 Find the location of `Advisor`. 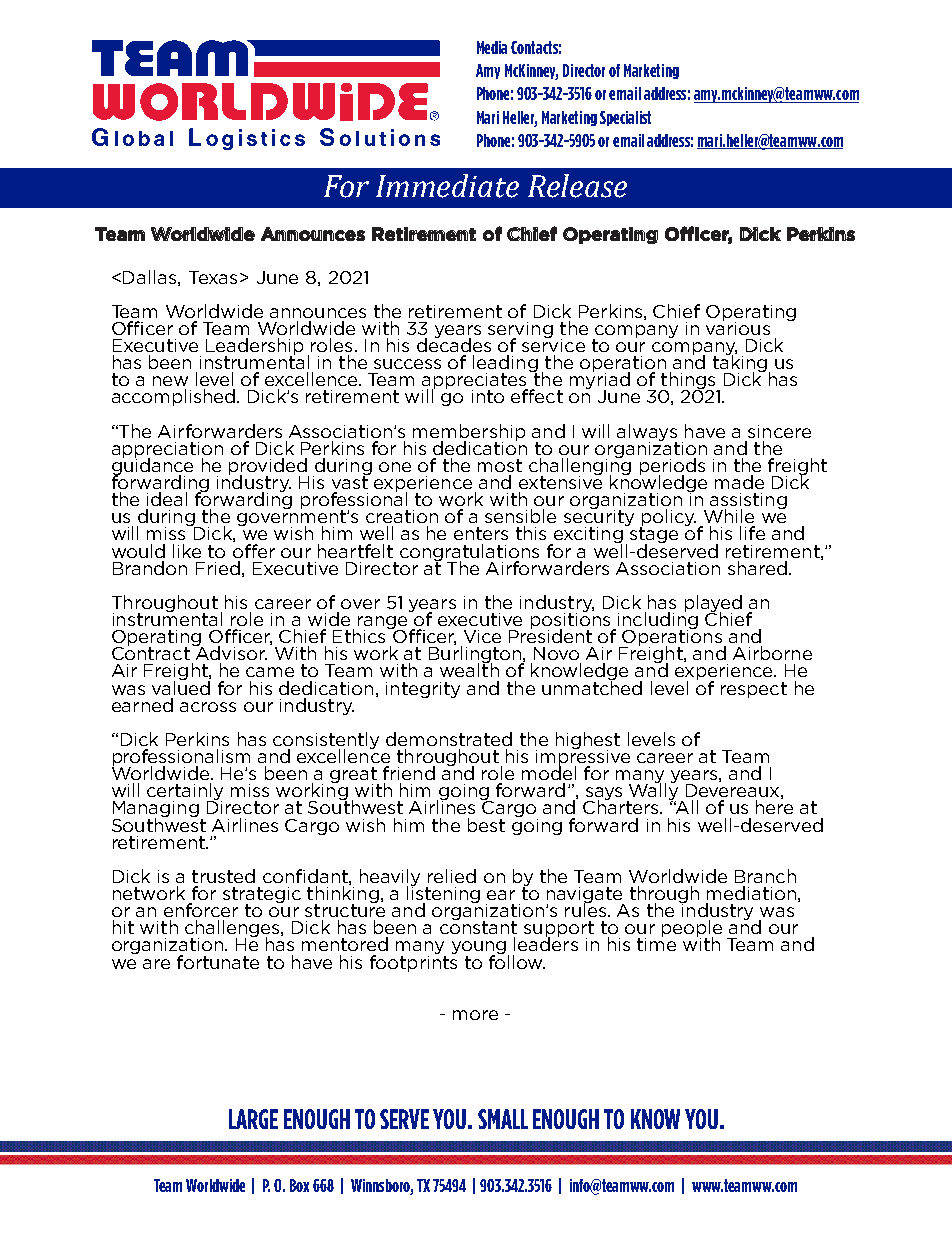

Advisor is located at coordinates (230, 652).
